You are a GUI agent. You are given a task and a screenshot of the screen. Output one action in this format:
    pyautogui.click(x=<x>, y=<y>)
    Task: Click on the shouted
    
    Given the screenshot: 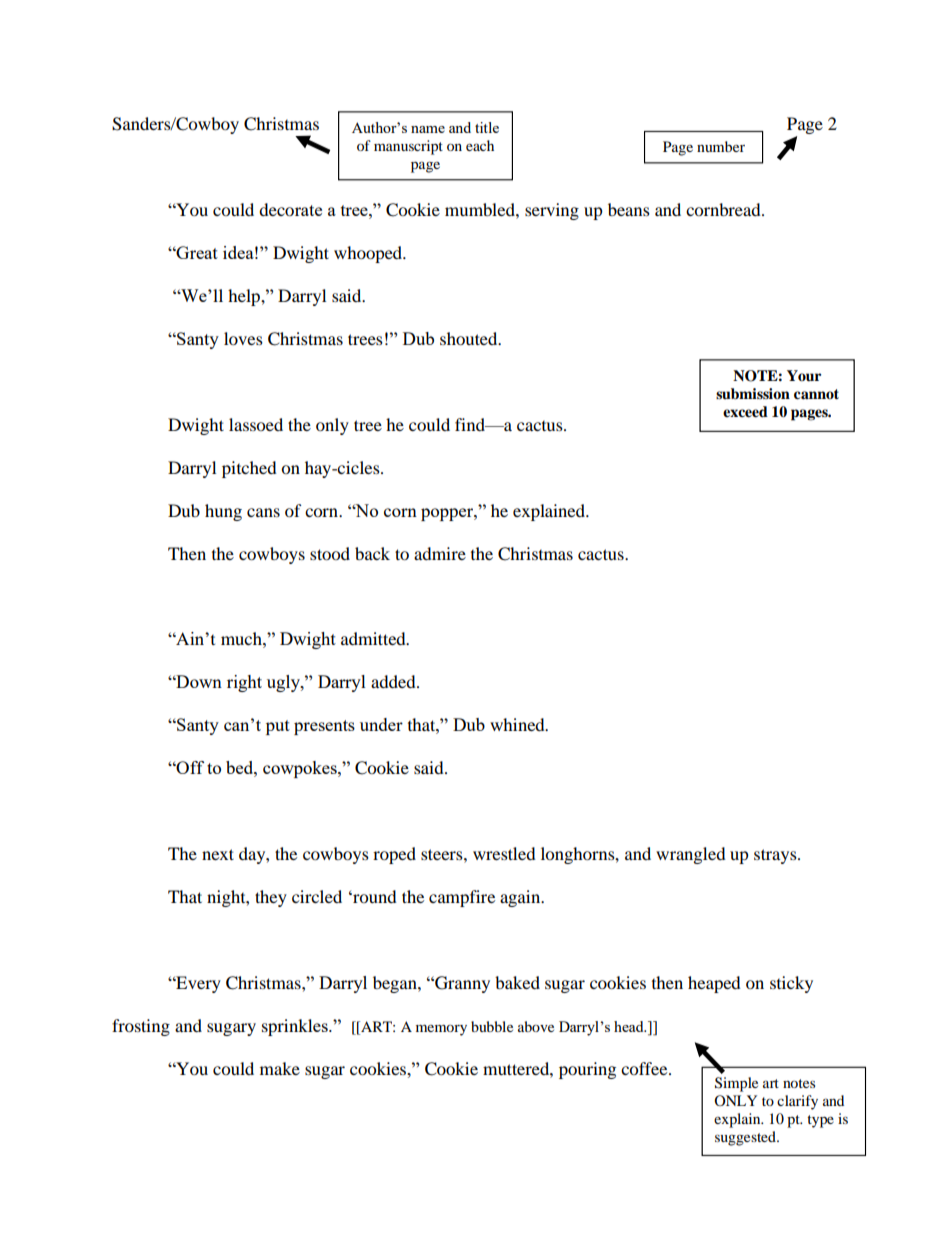 What is the action you would take?
    pyautogui.click(x=470, y=338)
